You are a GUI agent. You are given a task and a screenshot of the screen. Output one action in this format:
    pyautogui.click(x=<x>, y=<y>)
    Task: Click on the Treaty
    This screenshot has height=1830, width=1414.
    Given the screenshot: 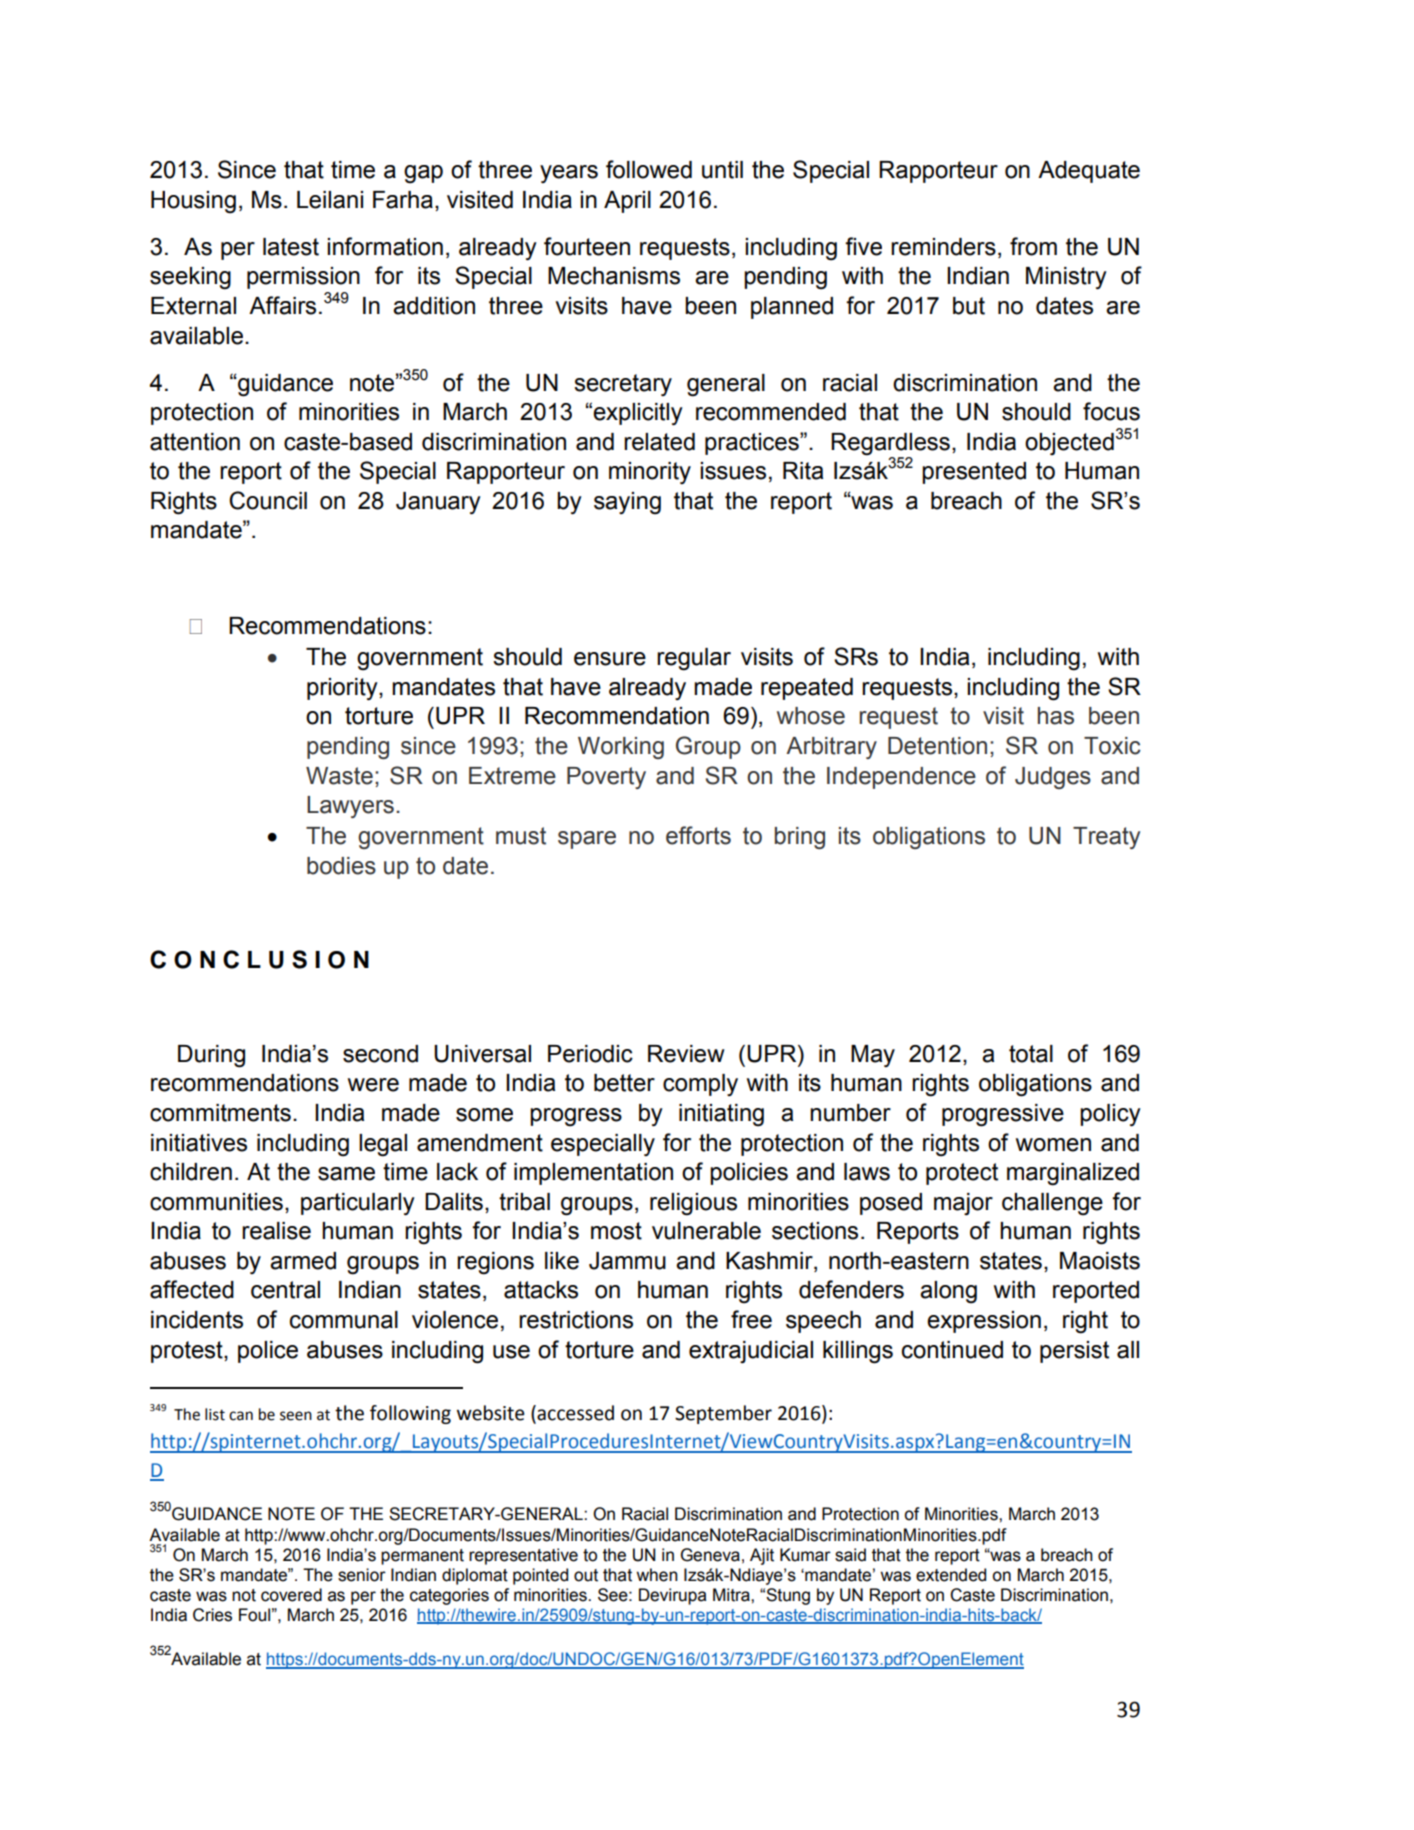 What is the action you would take?
    pyautogui.click(x=1106, y=838)
